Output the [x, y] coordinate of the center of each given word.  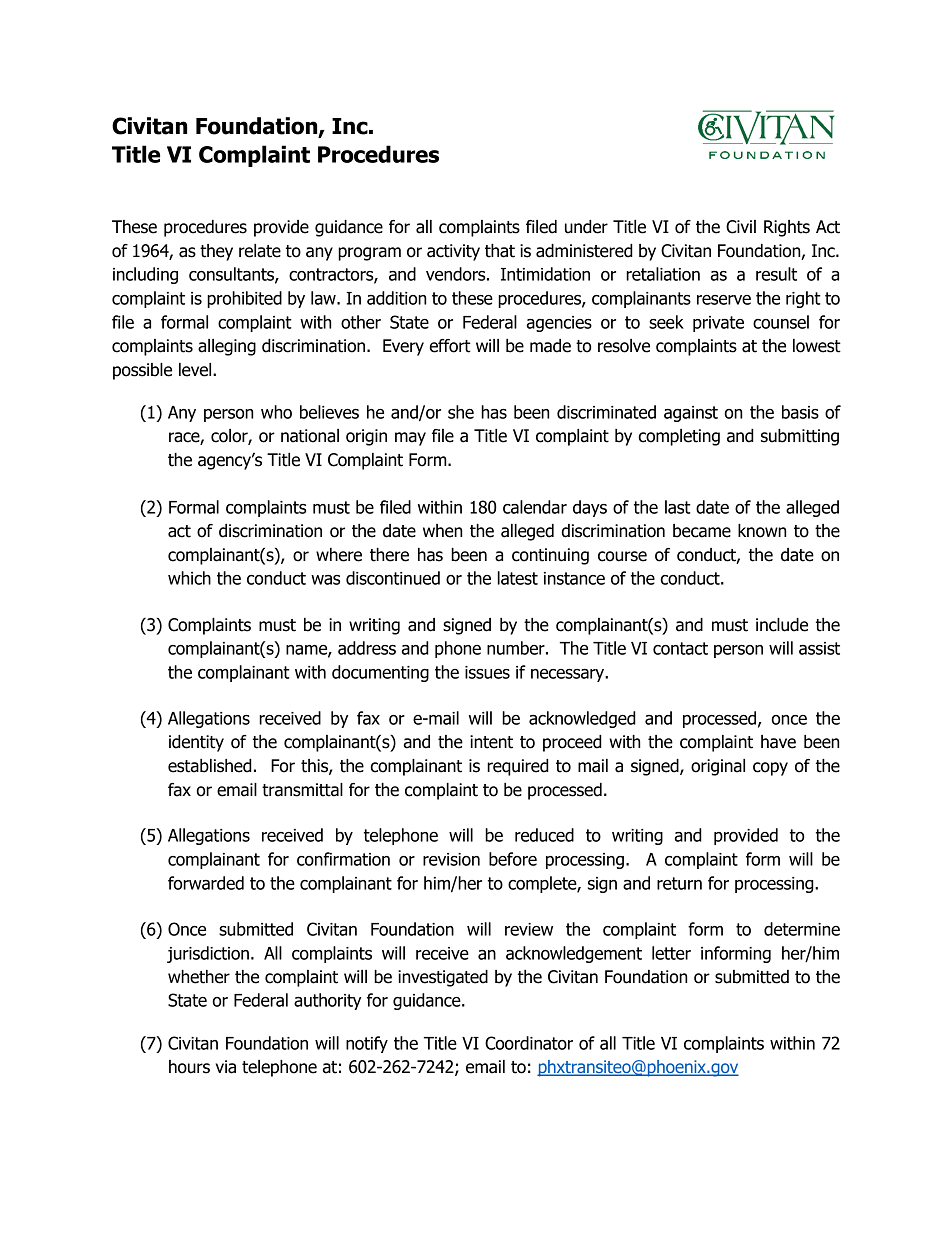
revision [451, 859]
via [226, 1067]
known [762, 531]
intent [491, 742]
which [189, 578]
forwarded [206, 883]
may [410, 439]
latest [518, 578]
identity [196, 743]
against [691, 414]
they [216, 252]
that [500, 251]
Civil [741, 227]
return [679, 883]
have [778, 742]
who [276, 412]
